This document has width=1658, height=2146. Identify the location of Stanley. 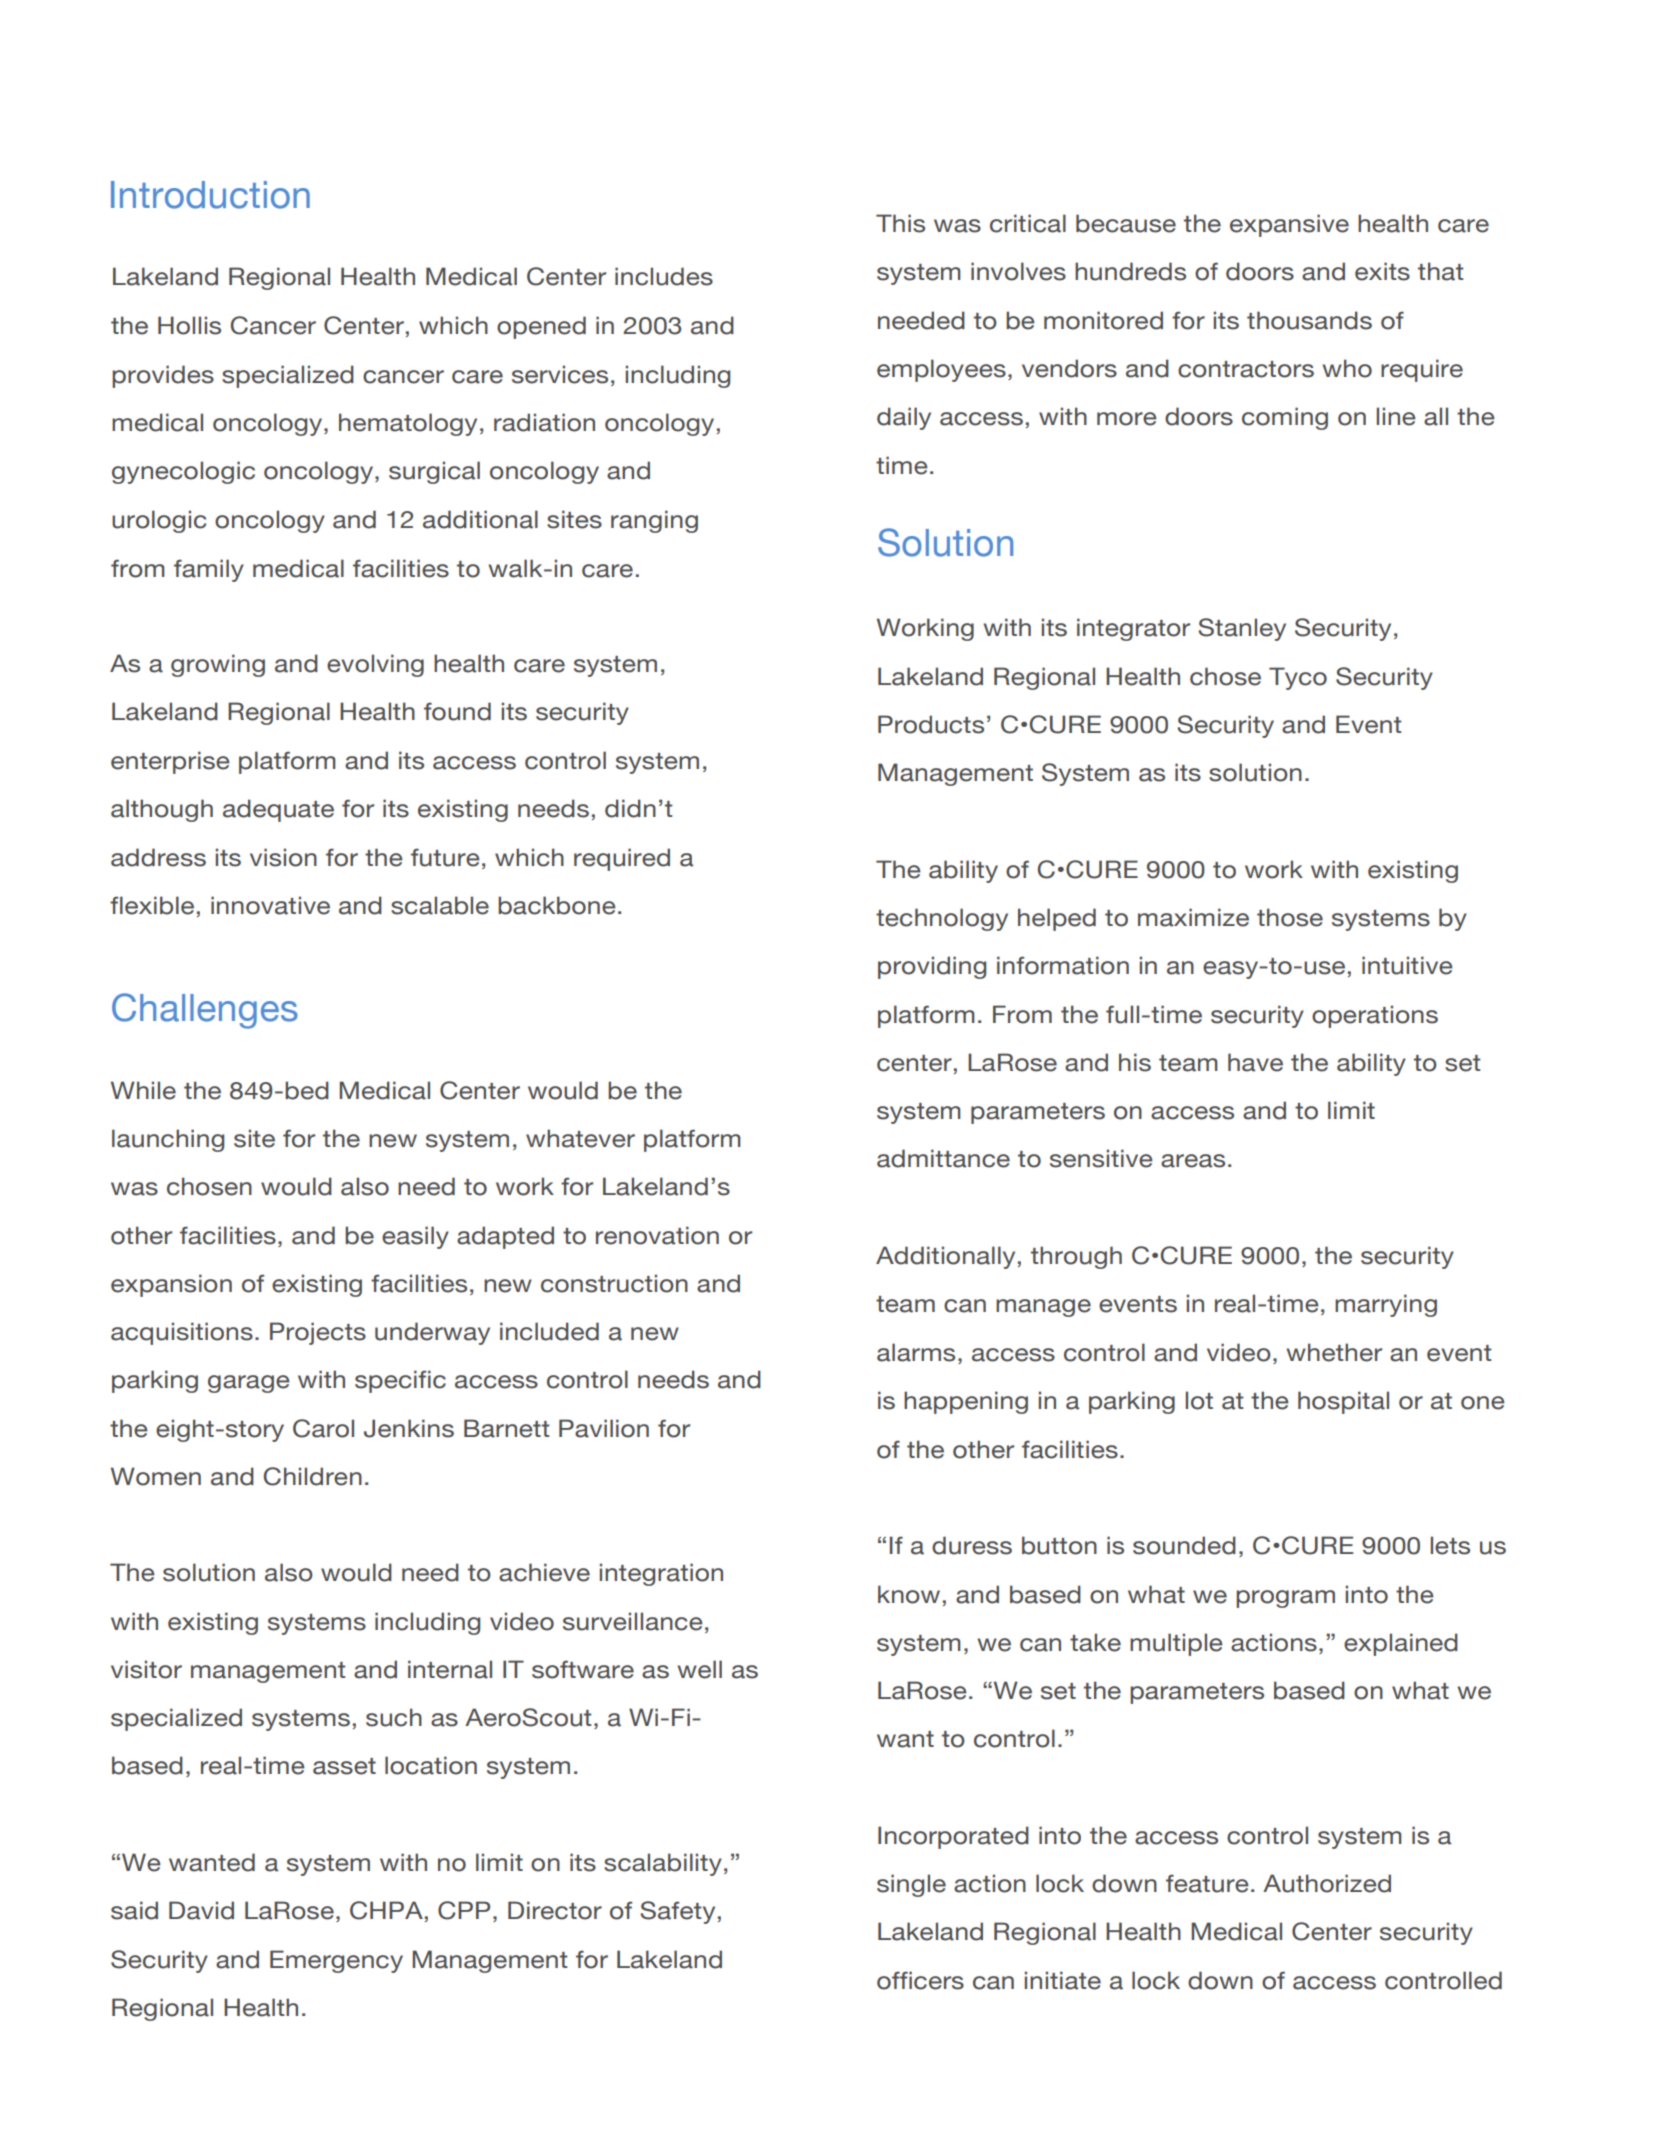
(1242, 629).
